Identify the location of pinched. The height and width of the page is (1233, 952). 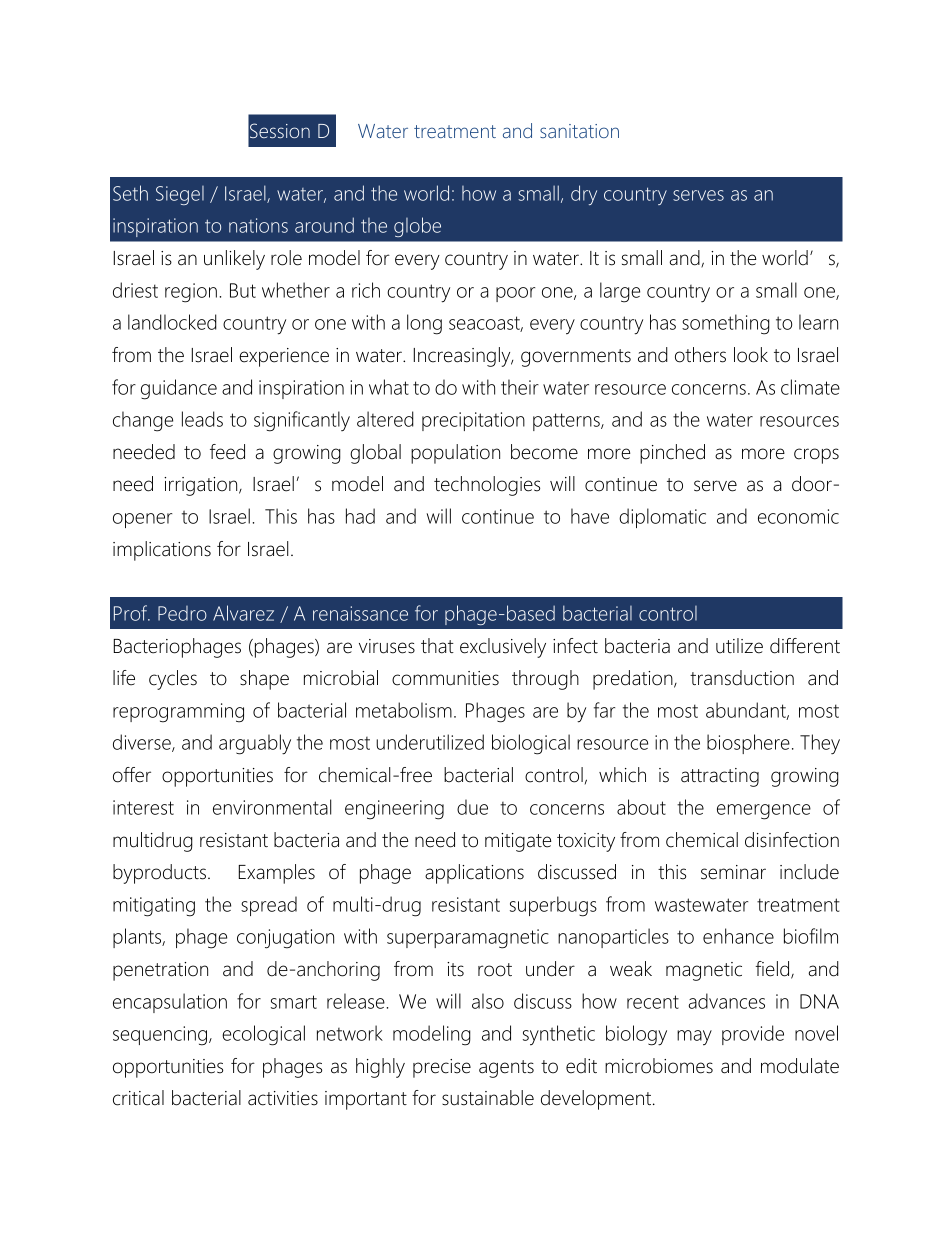
(672, 454).
